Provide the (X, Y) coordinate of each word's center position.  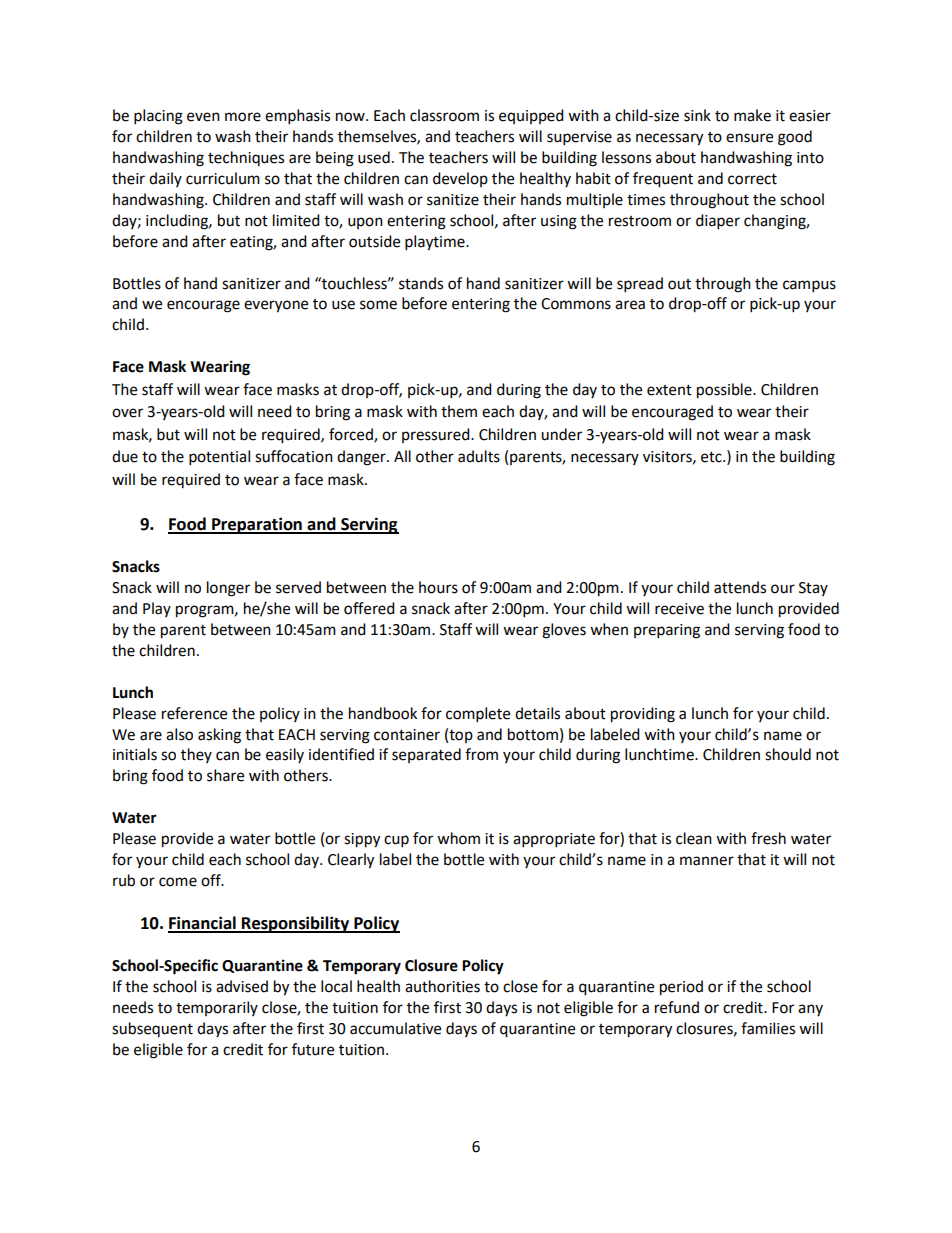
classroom (444, 115)
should (788, 754)
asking (219, 736)
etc (712, 457)
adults (479, 456)
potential (219, 458)
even (203, 117)
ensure (749, 138)
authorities (442, 986)
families (768, 1028)
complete (478, 715)
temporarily (217, 1008)
